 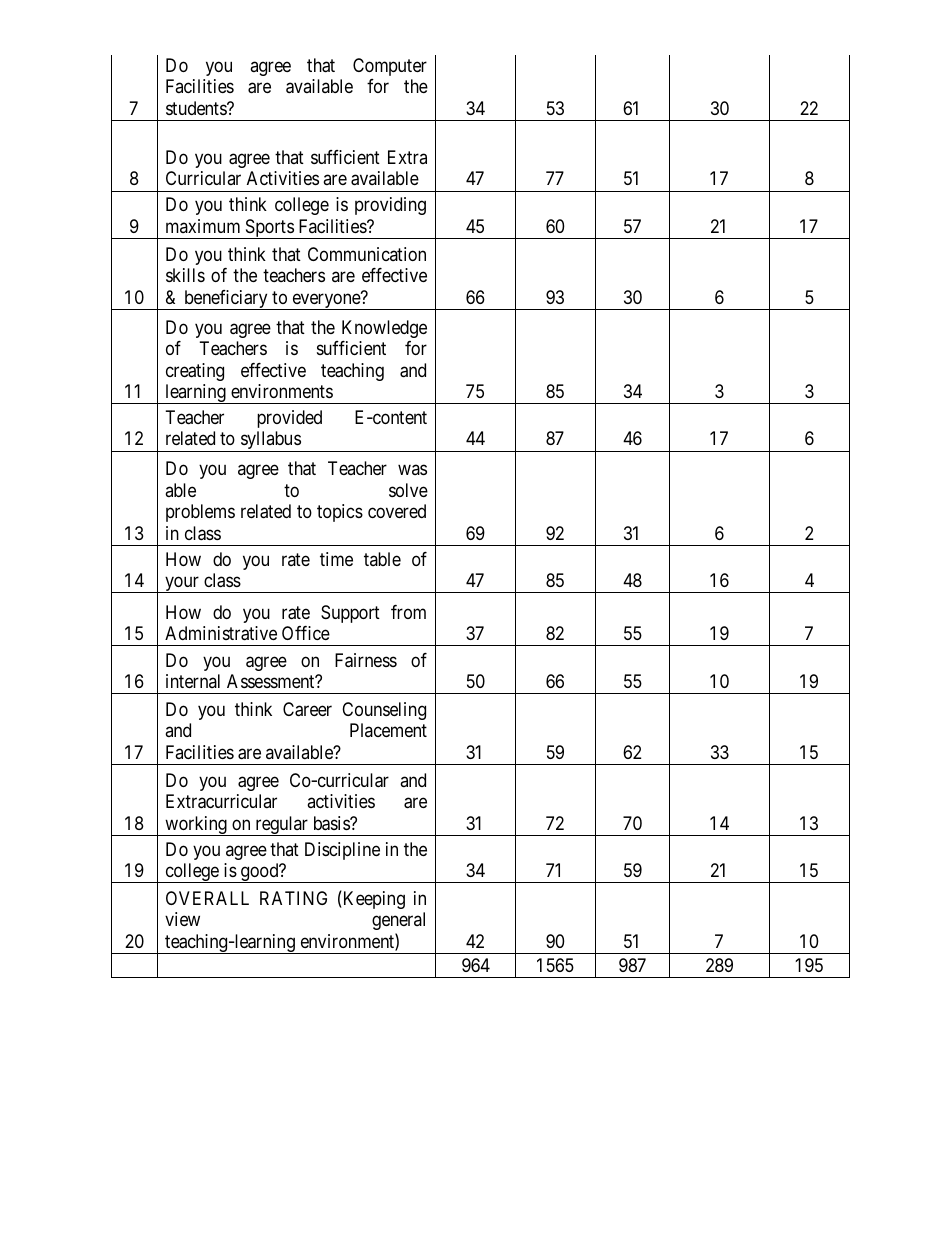 What do you see at coordinates (269, 229) in the screenshot?
I see `Sports` at bounding box center [269, 229].
